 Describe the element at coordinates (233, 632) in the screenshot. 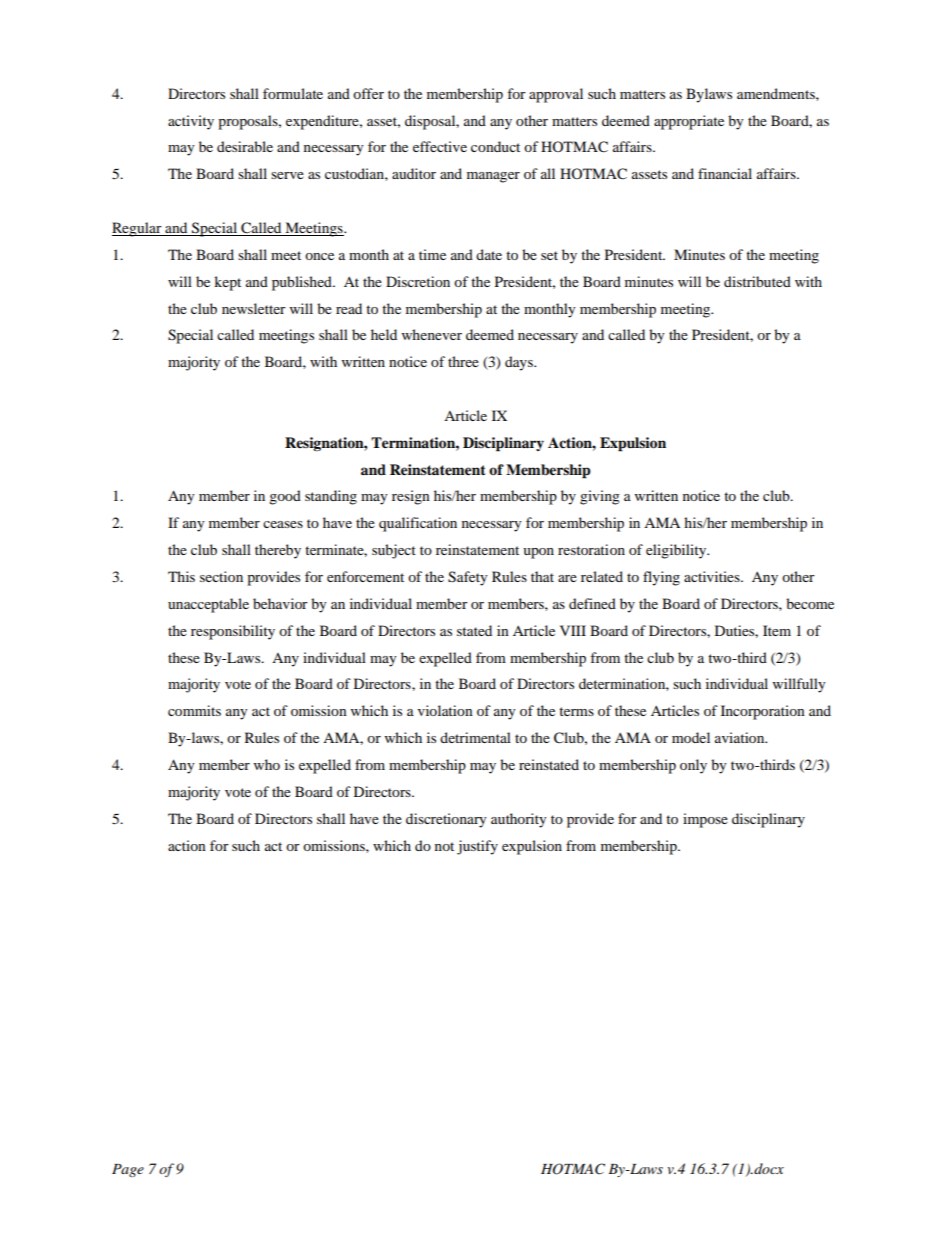

I see `responsibility` at that location.
